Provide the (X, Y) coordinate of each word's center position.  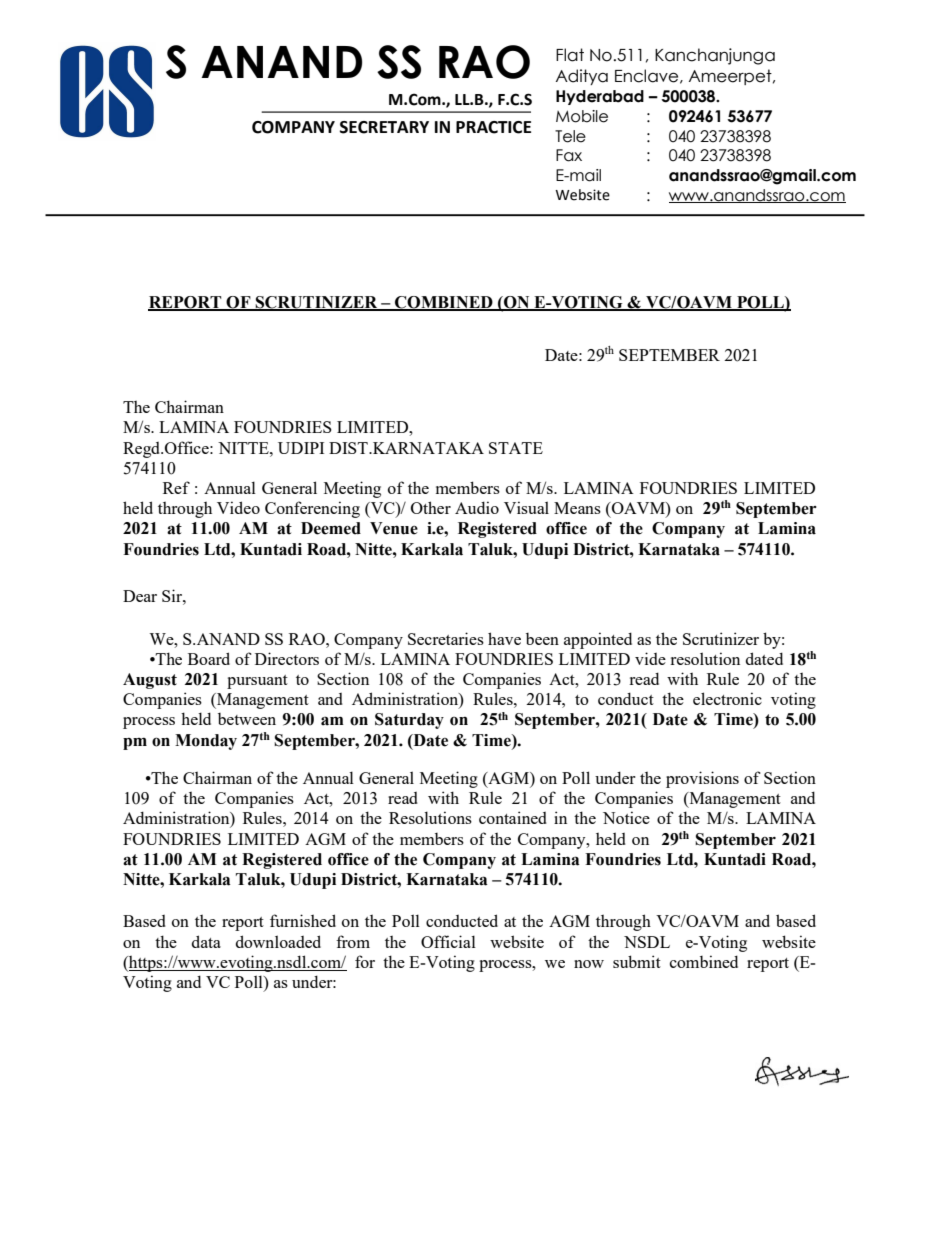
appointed (598, 640)
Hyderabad (600, 97)
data (206, 941)
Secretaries (446, 638)
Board (209, 658)
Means (577, 508)
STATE (516, 448)
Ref (176, 487)
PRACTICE (493, 127)
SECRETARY (384, 127)
